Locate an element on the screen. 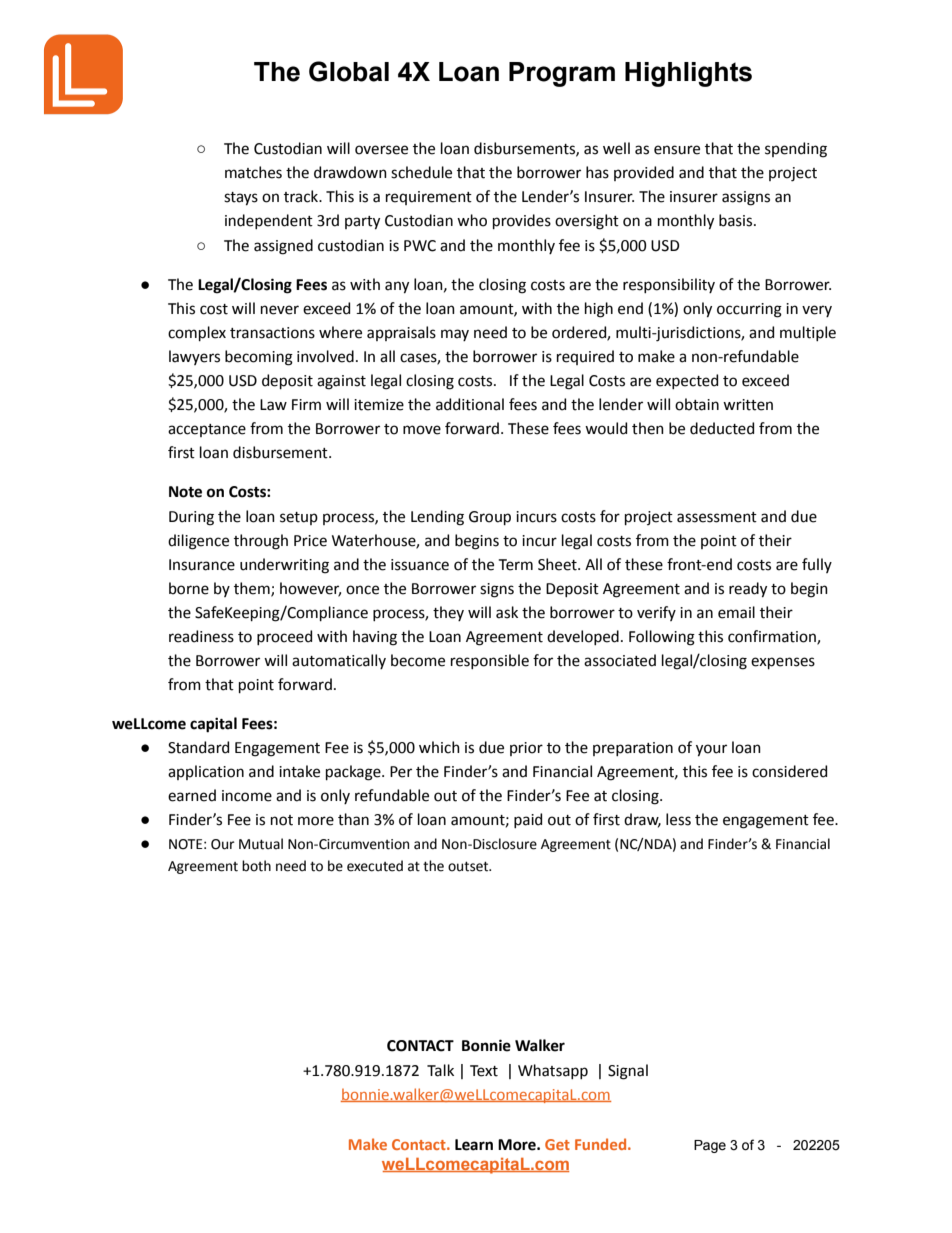 Image resolution: width=952 pixels, height=1233 pixels. spending is located at coordinates (796, 150).
